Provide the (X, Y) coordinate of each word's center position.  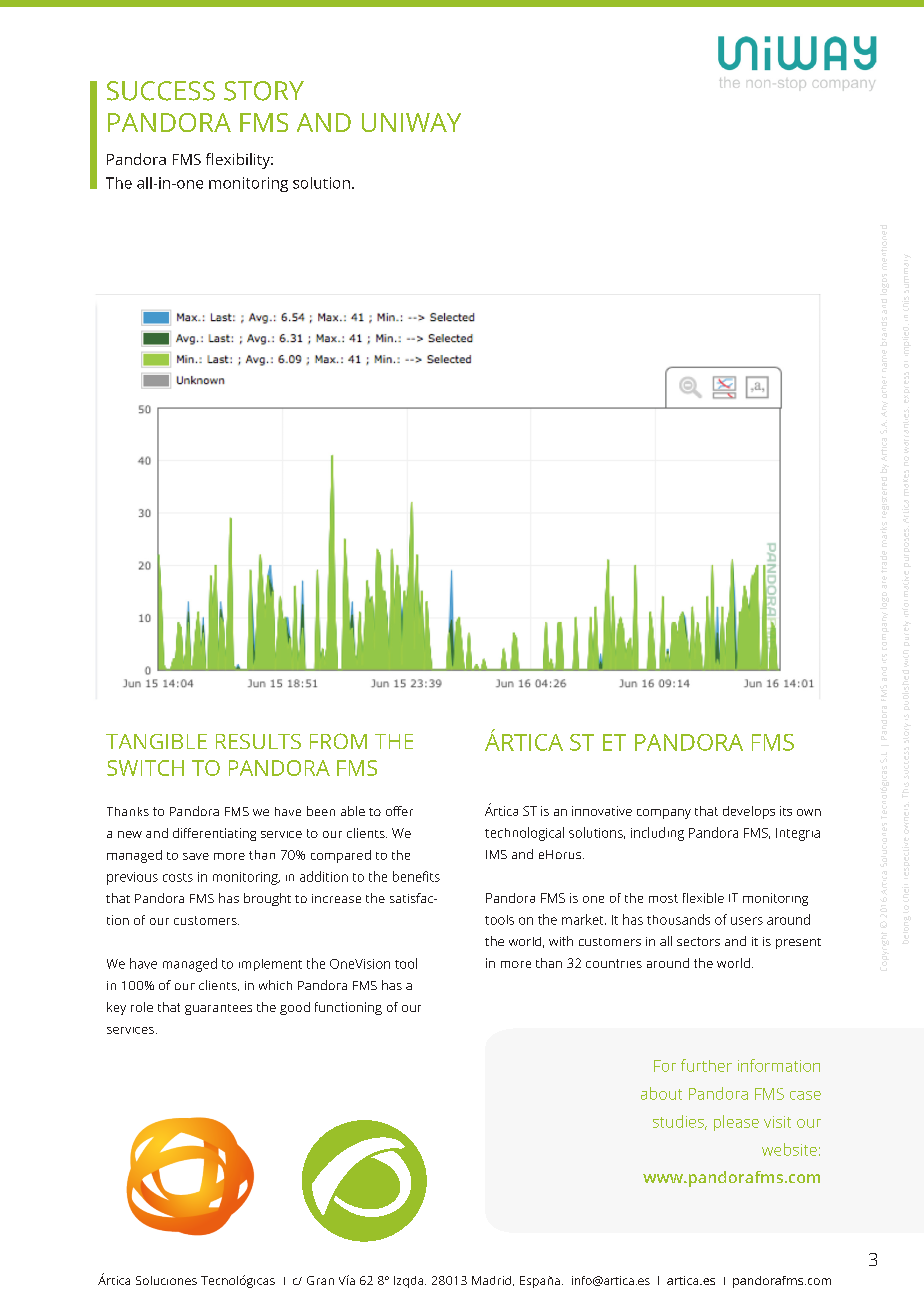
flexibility (239, 161)
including (657, 834)
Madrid (493, 1281)
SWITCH (145, 768)
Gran (320, 1280)
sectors (698, 941)
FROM (338, 741)
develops (749, 812)
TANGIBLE (156, 741)
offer (399, 811)
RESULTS (258, 741)
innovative (602, 811)
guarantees (218, 1009)
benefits (416, 876)
